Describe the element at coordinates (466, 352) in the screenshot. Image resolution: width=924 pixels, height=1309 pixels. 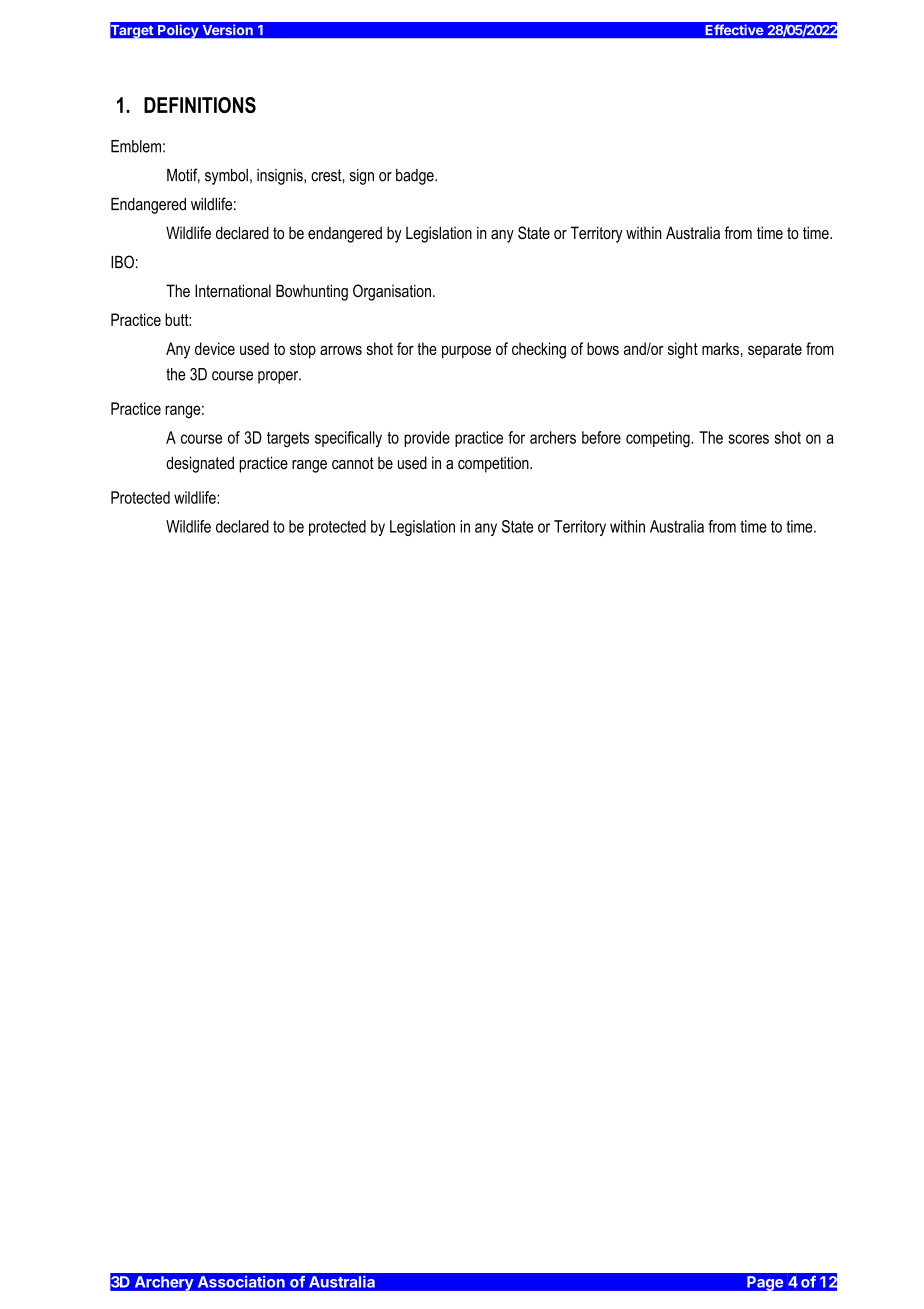
I see `purpose` at that location.
